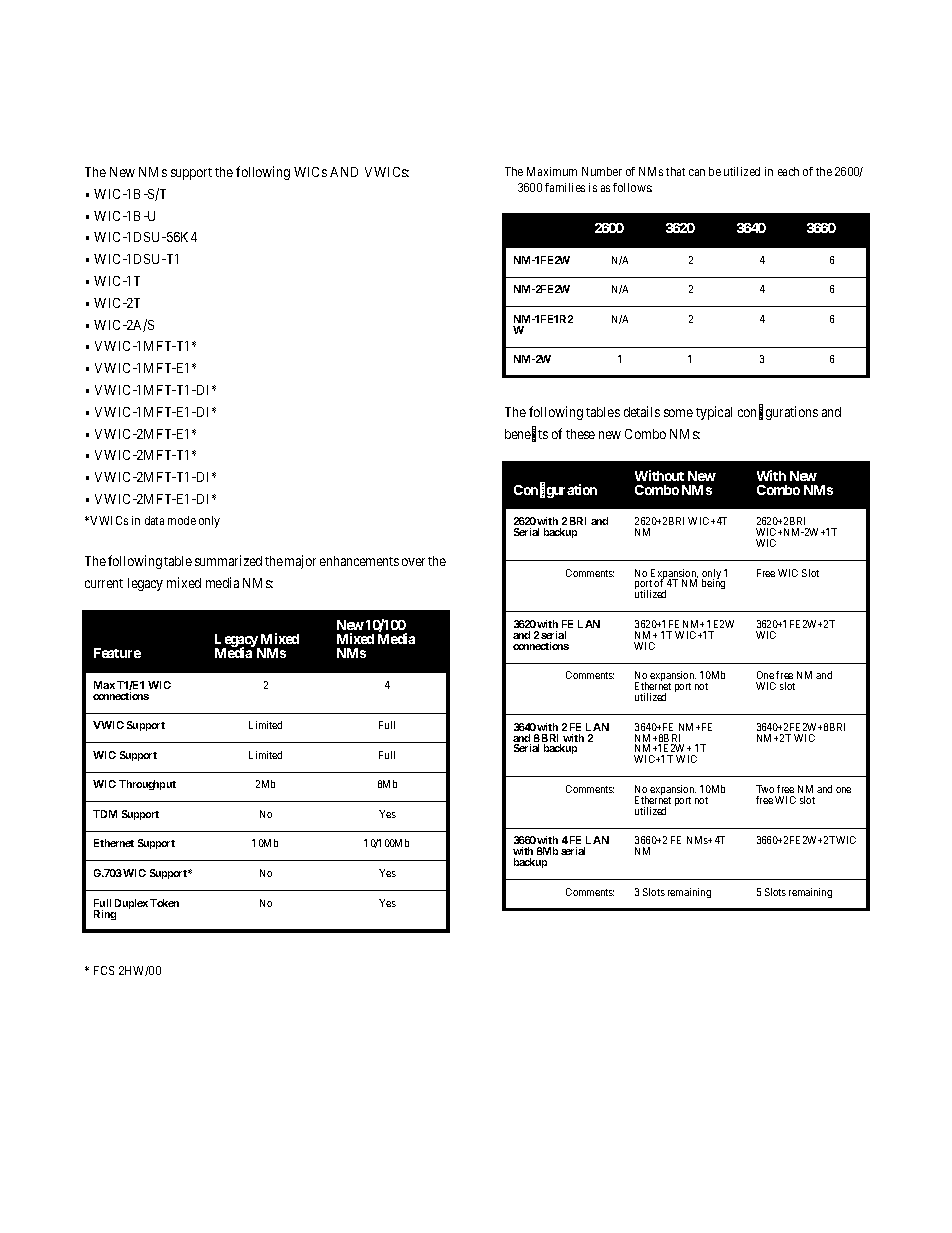 Image resolution: width=952 pixels, height=1233 pixels. Describe the element at coordinates (552, 171) in the screenshot. I see `Maximum` at that location.
